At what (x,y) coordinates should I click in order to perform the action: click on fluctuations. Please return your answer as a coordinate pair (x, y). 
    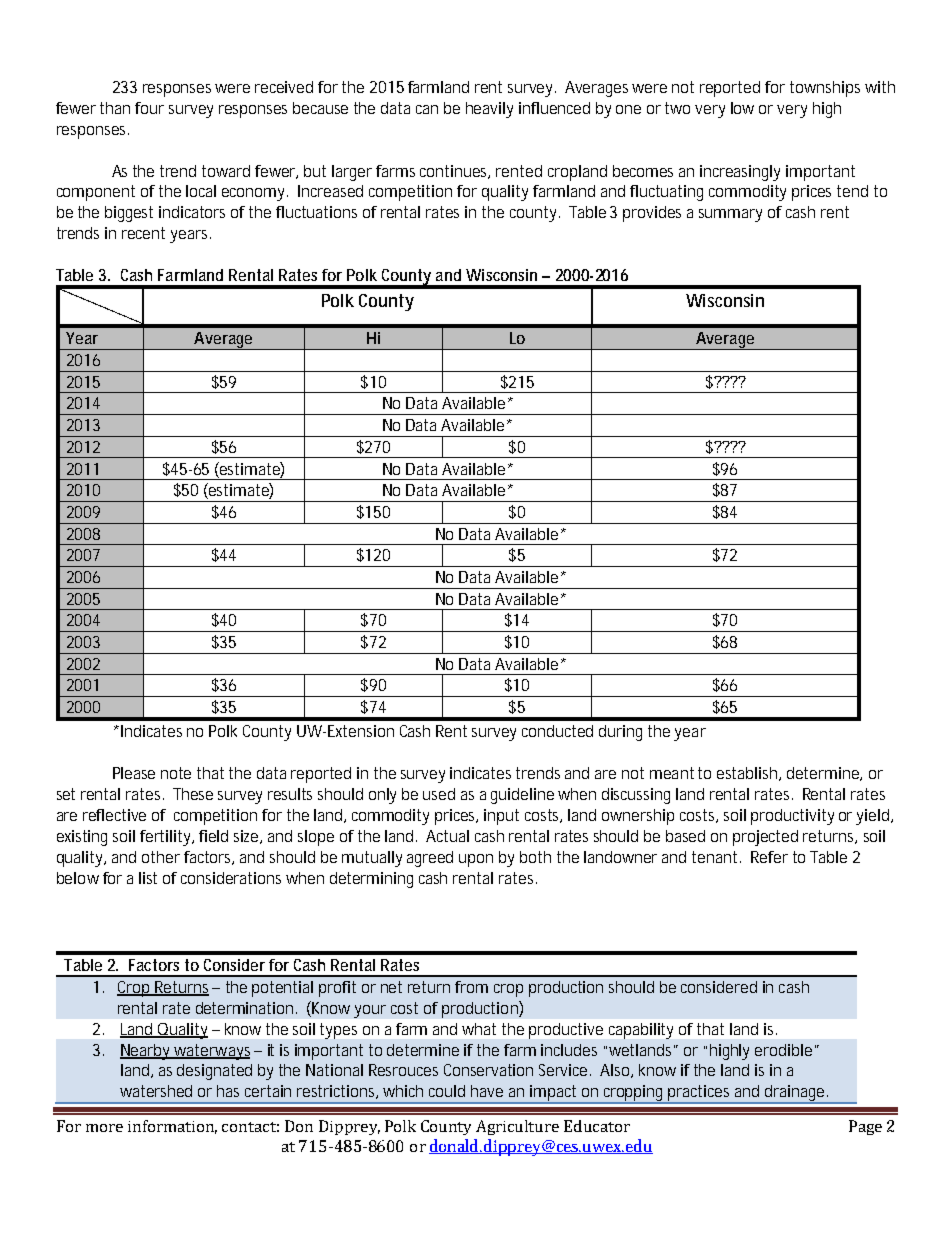
    Looking at the image, I should click on (316, 212).
